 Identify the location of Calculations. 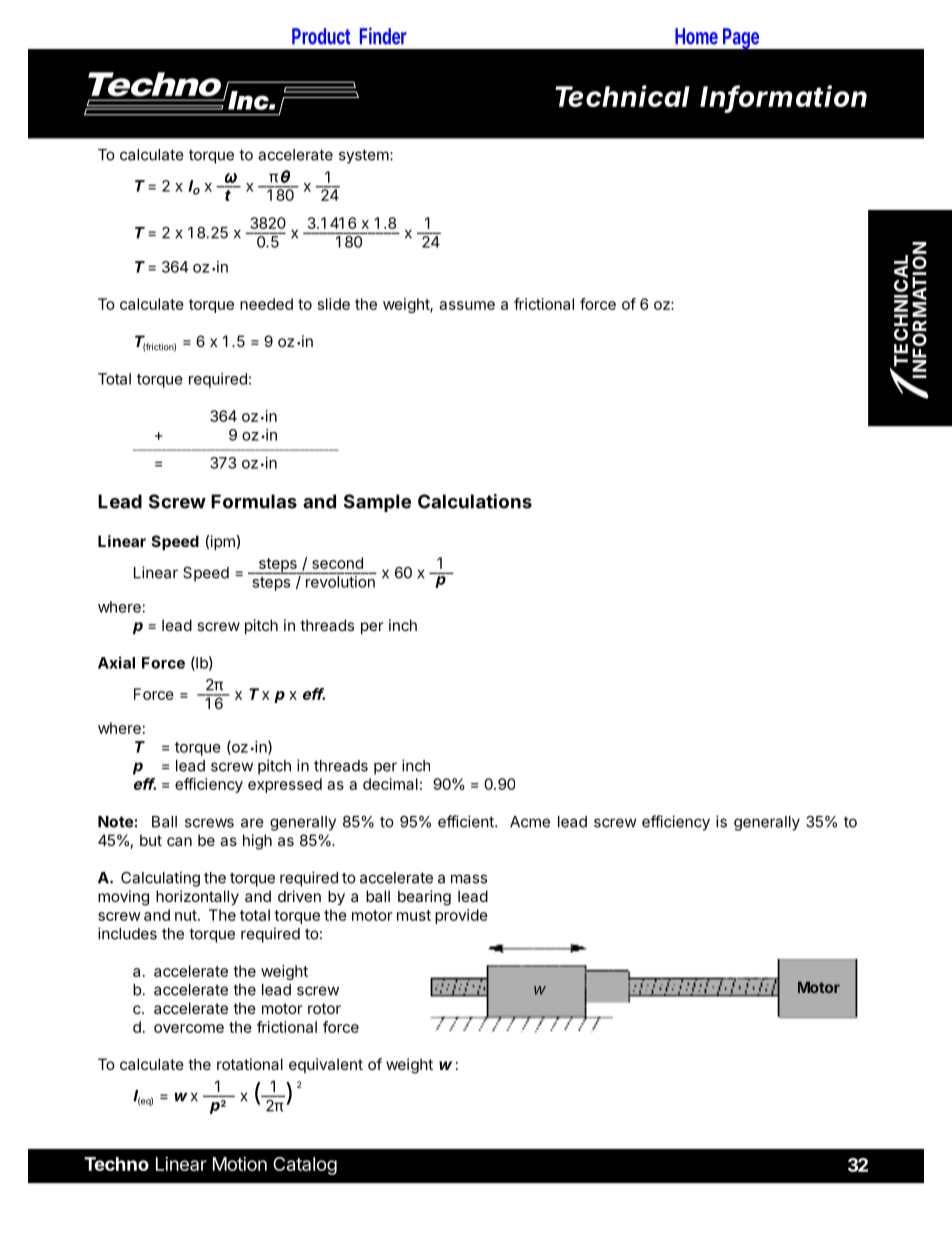
(475, 501).
